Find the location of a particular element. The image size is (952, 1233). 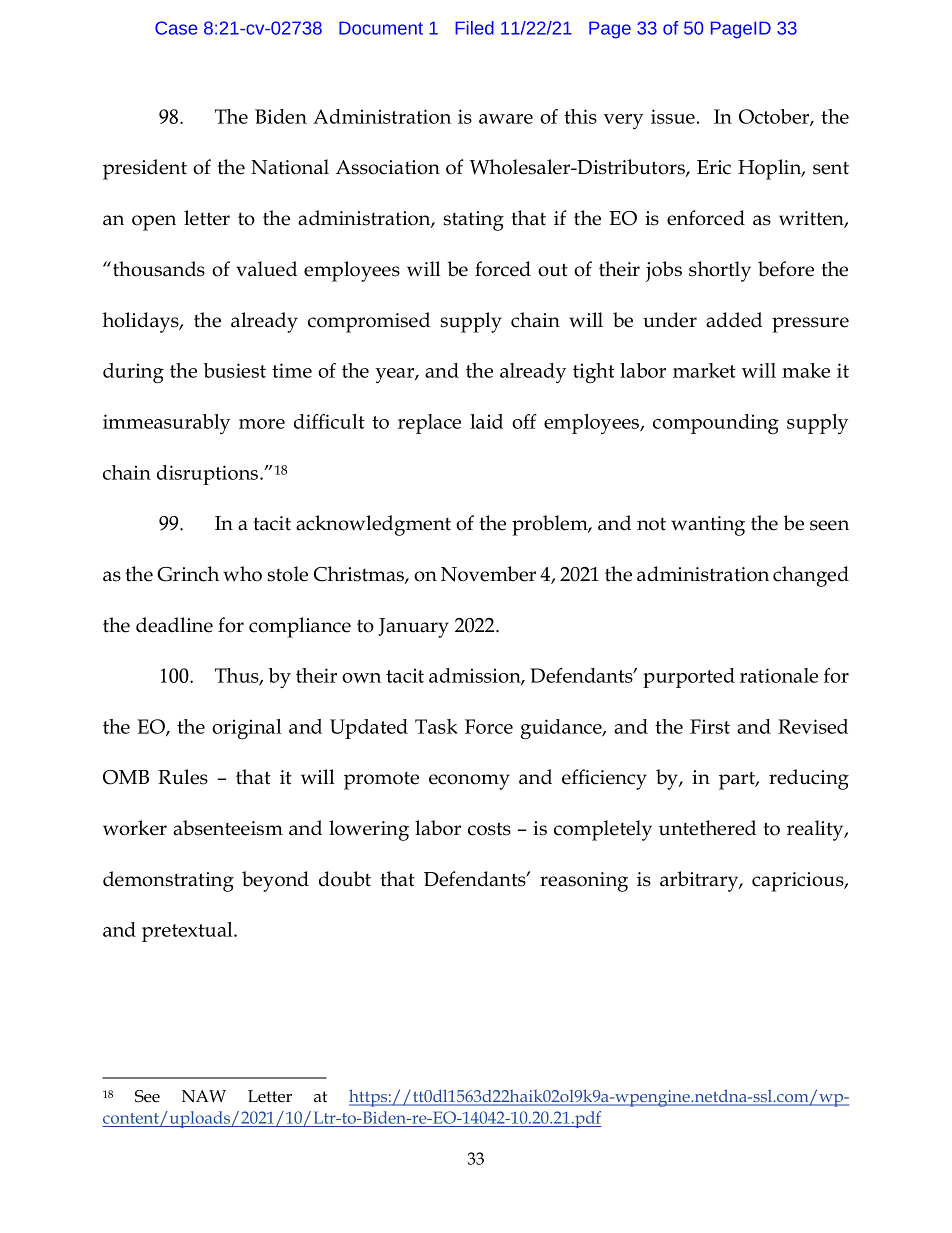

out is located at coordinates (553, 270).
